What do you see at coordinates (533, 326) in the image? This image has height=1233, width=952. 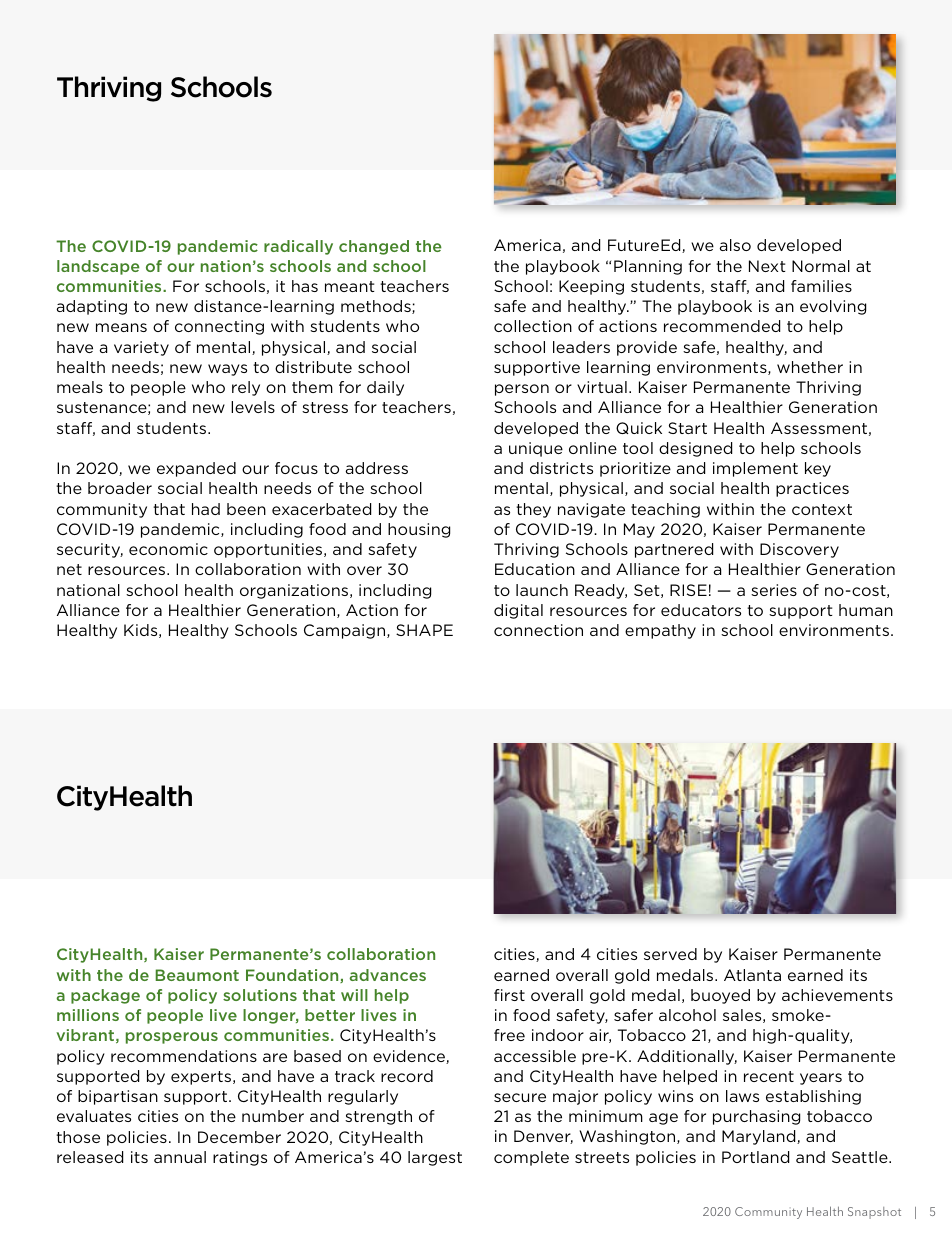 I see `collection` at bounding box center [533, 326].
